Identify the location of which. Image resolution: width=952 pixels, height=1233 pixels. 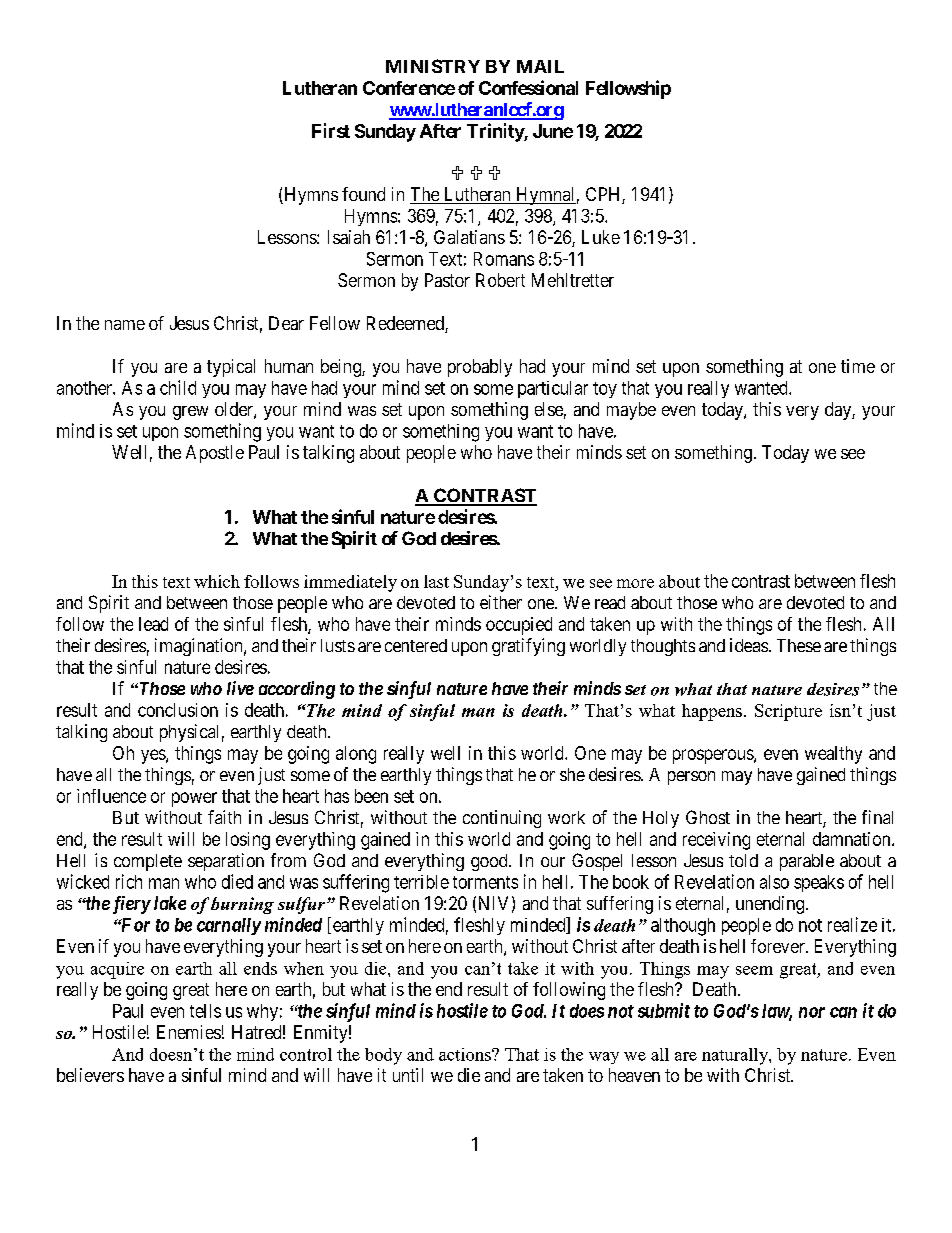
(217, 581).
